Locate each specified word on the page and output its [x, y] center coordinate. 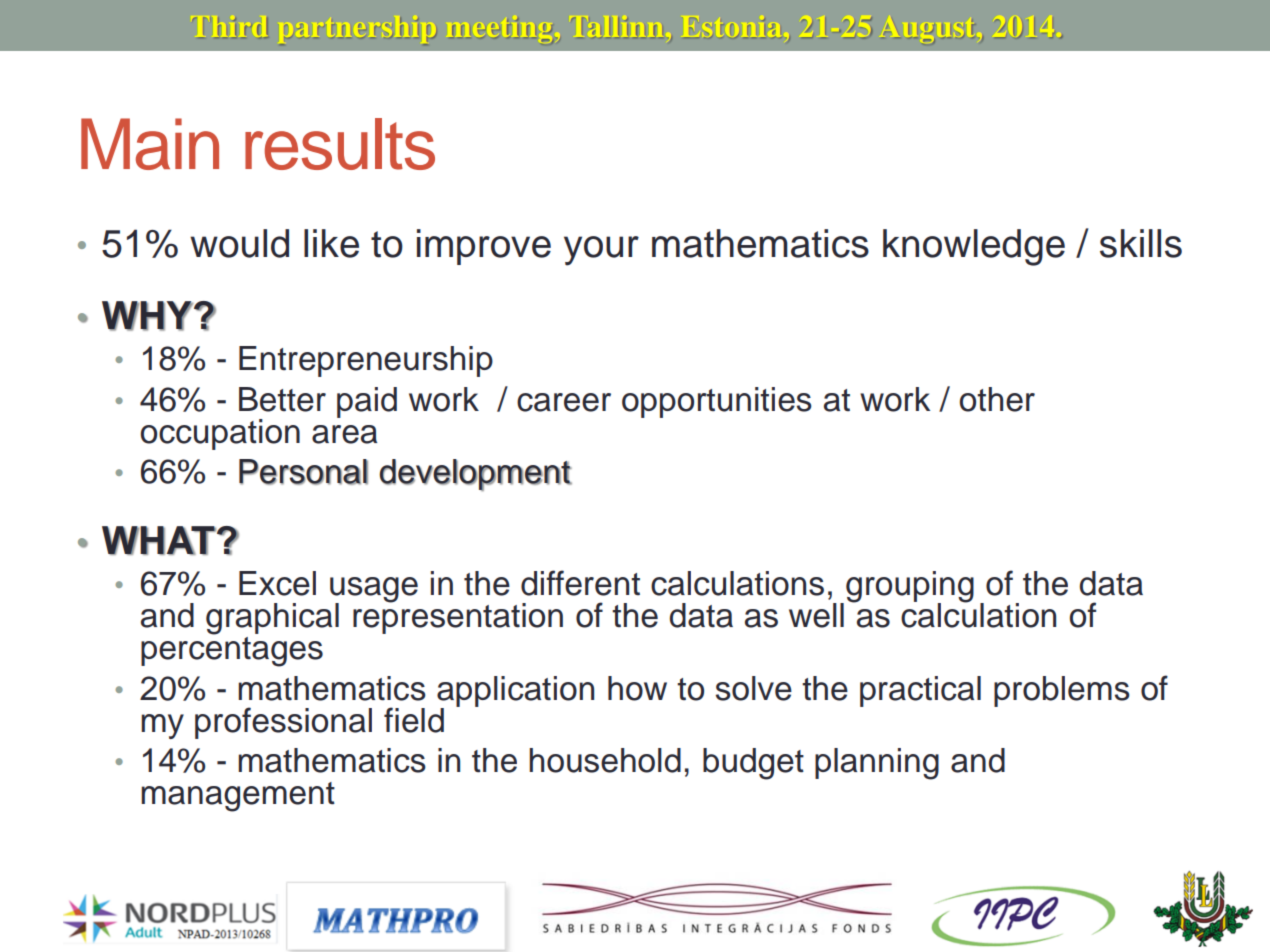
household [605, 760]
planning [877, 764]
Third [230, 28]
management [238, 797]
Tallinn [617, 27]
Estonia [732, 28]
